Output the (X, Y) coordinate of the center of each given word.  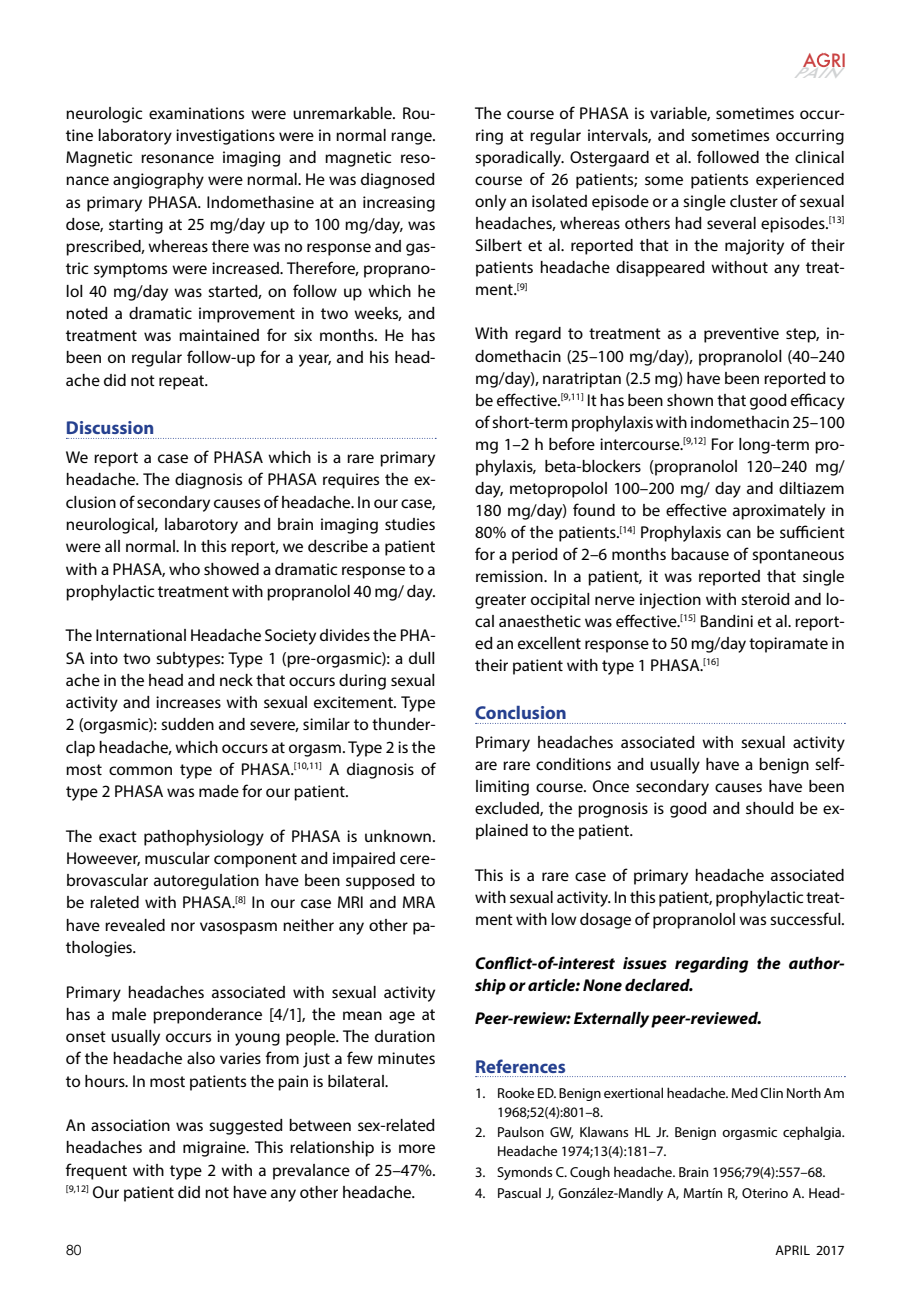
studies (410, 524)
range (412, 138)
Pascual (519, 1193)
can (739, 533)
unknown (398, 836)
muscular (177, 858)
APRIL (792, 1250)
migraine (215, 1149)
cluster (754, 201)
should (770, 808)
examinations (196, 113)
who (184, 569)
